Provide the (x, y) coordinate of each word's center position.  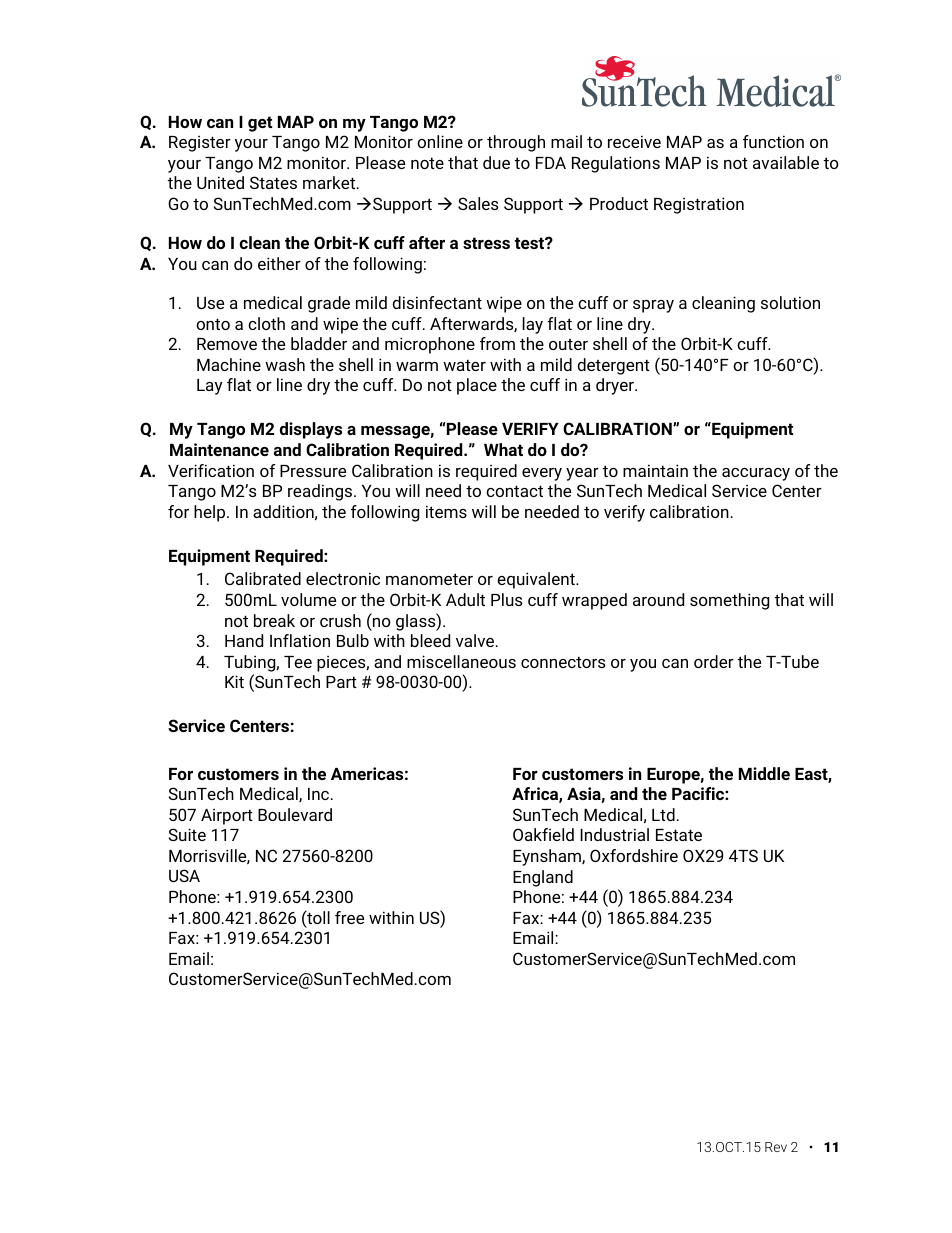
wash (285, 364)
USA (184, 875)
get (260, 124)
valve (476, 640)
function (773, 141)
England (543, 878)
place (477, 386)
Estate (679, 835)
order (714, 661)
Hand (244, 640)
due (496, 162)
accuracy (756, 474)
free (349, 917)
